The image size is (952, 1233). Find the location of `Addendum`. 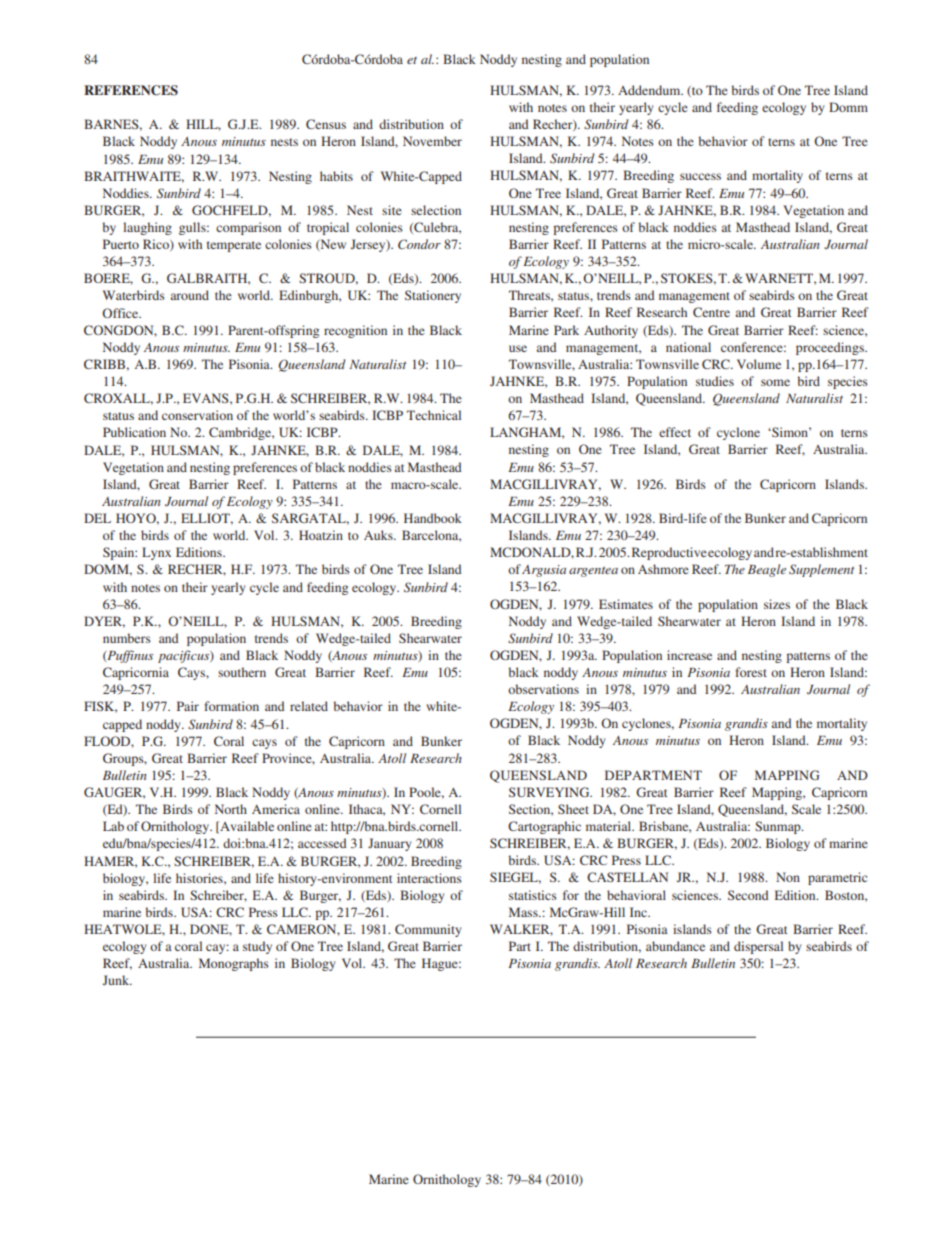

Addendum is located at coordinates (650, 90).
